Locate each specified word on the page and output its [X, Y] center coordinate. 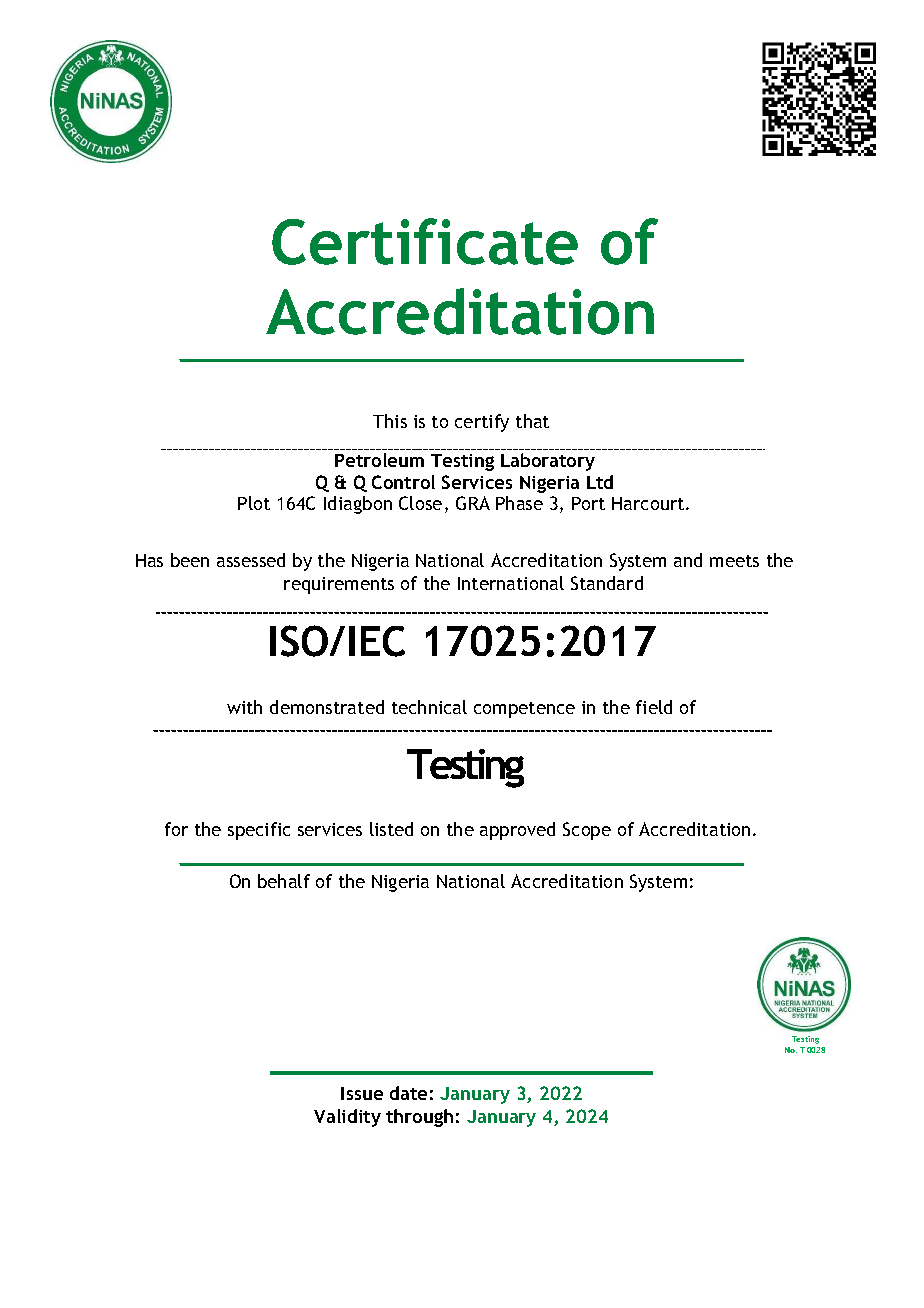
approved [517, 831]
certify [482, 423]
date [408, 1093]
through [419, 1118]
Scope [587, 831]
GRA [473, 503]
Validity [347, 1118]
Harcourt [649, 503]
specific [259, 831]
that [532, 421]
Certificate [425, 241]
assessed [251, 560]
